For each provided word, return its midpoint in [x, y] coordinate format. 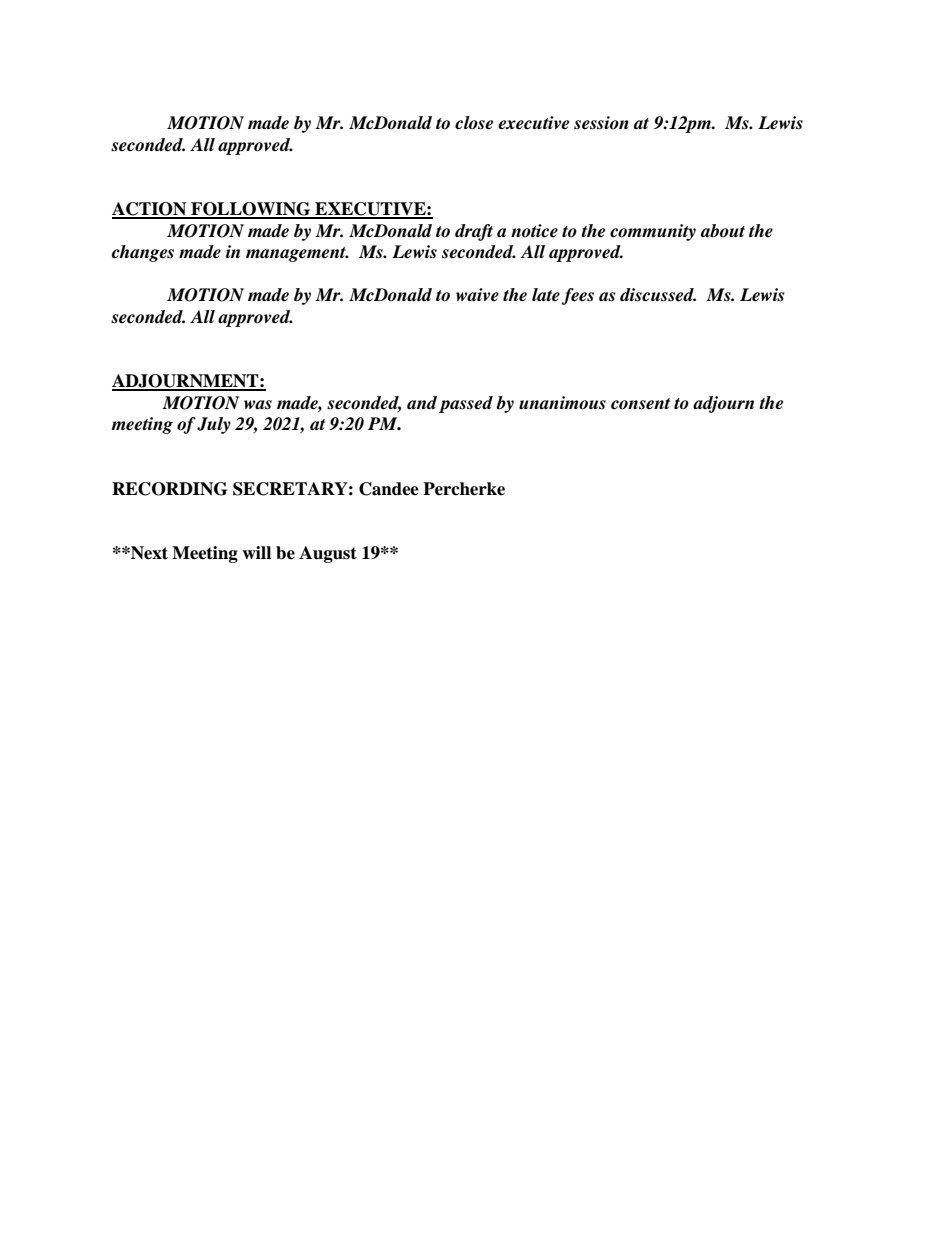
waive [477, 295]
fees [577, 296]
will [256, 552]
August [328, 554]
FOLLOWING [251, 210]
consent [640, 404]
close [474, 123]
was [258, 405]
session [601, 123]
